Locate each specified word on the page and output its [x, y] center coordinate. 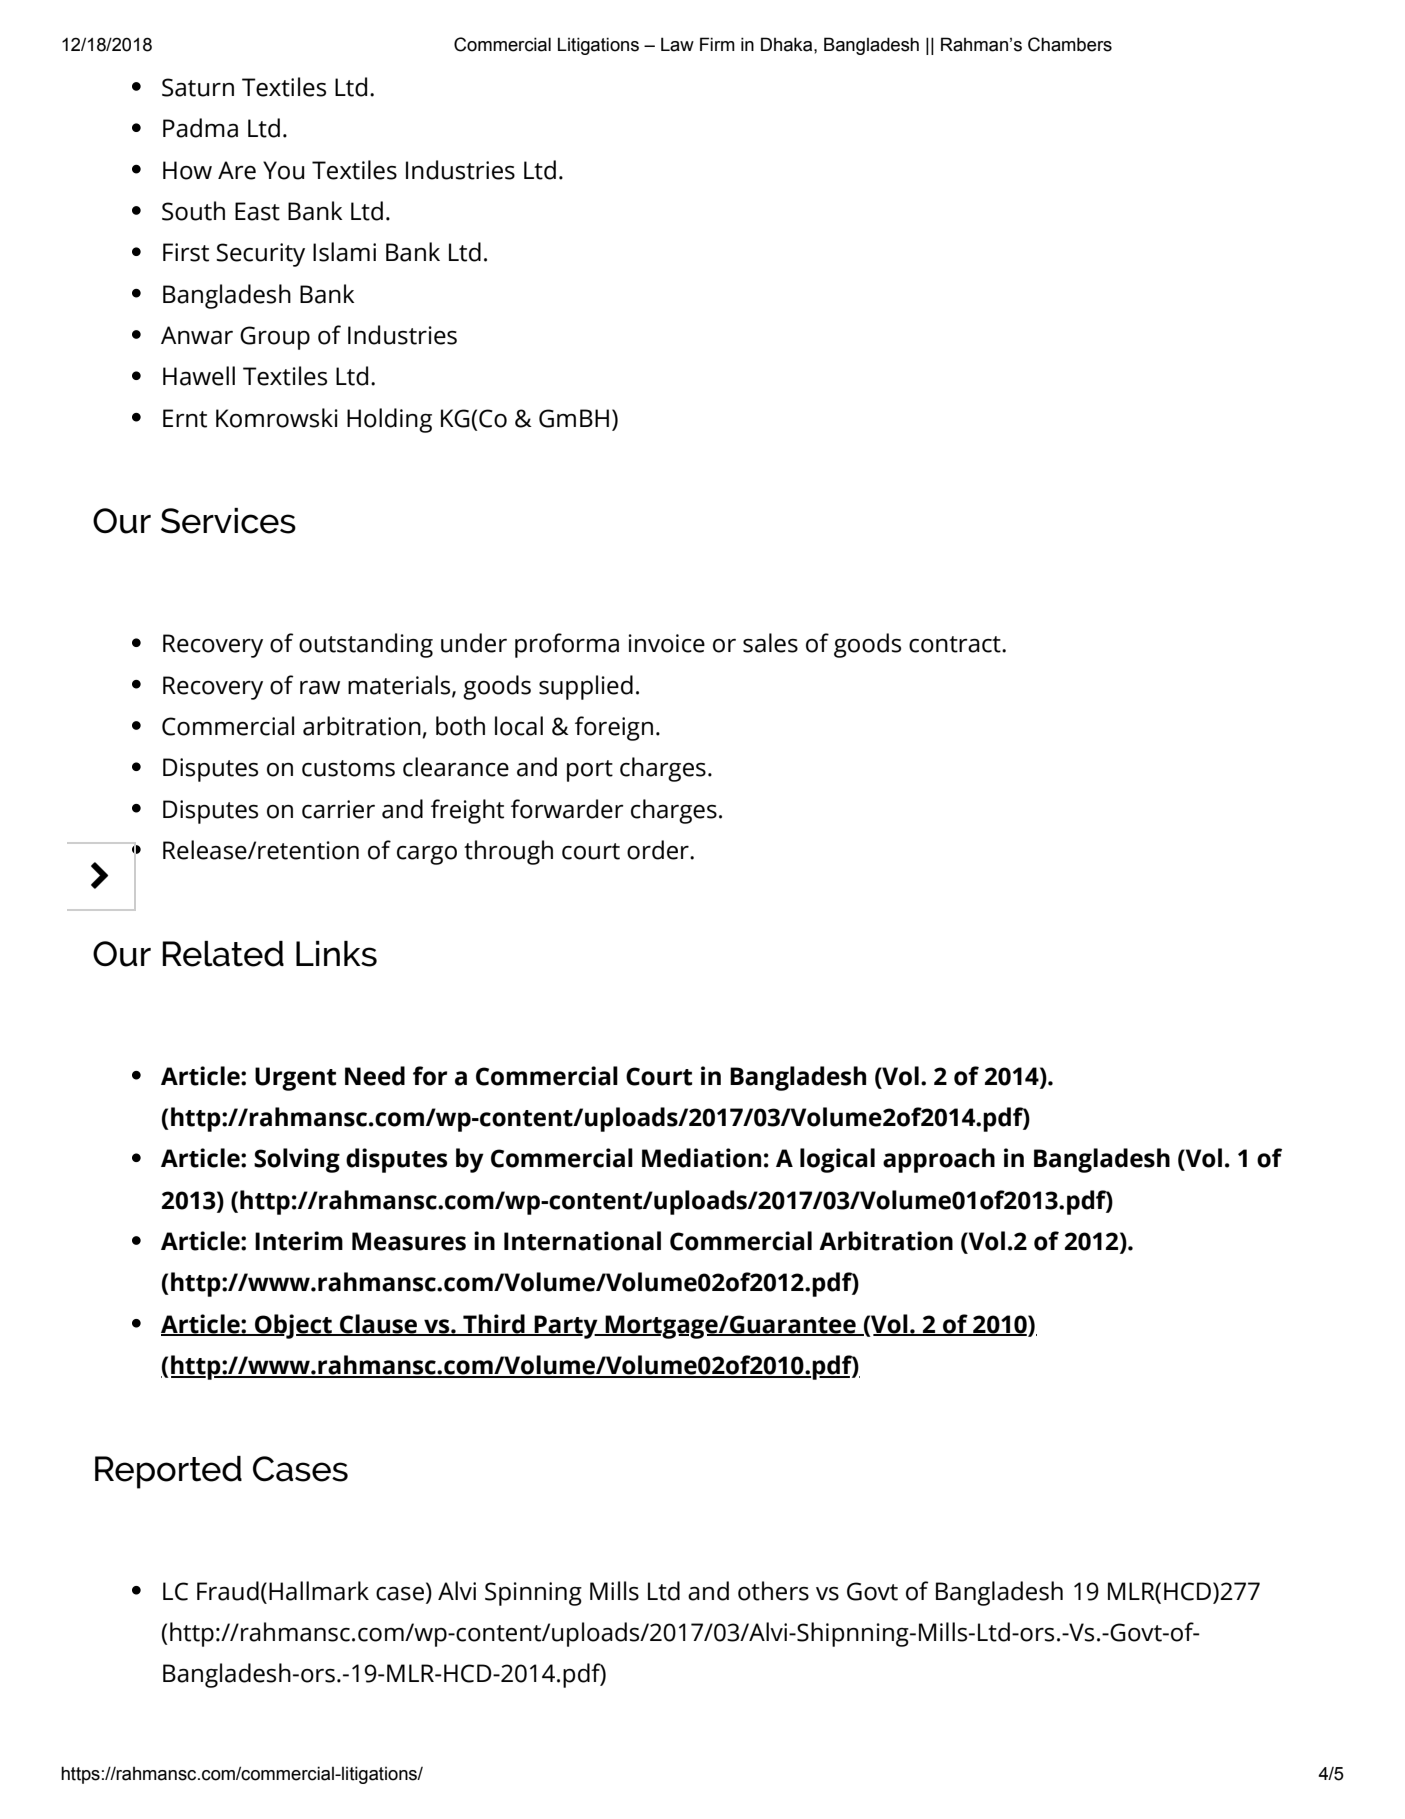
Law [677, 44]
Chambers [1070, 44]
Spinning [533, 1594]
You [283, 170]
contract [956, 644]
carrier [338, 809]
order [659, 850]
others [773, 1591]
